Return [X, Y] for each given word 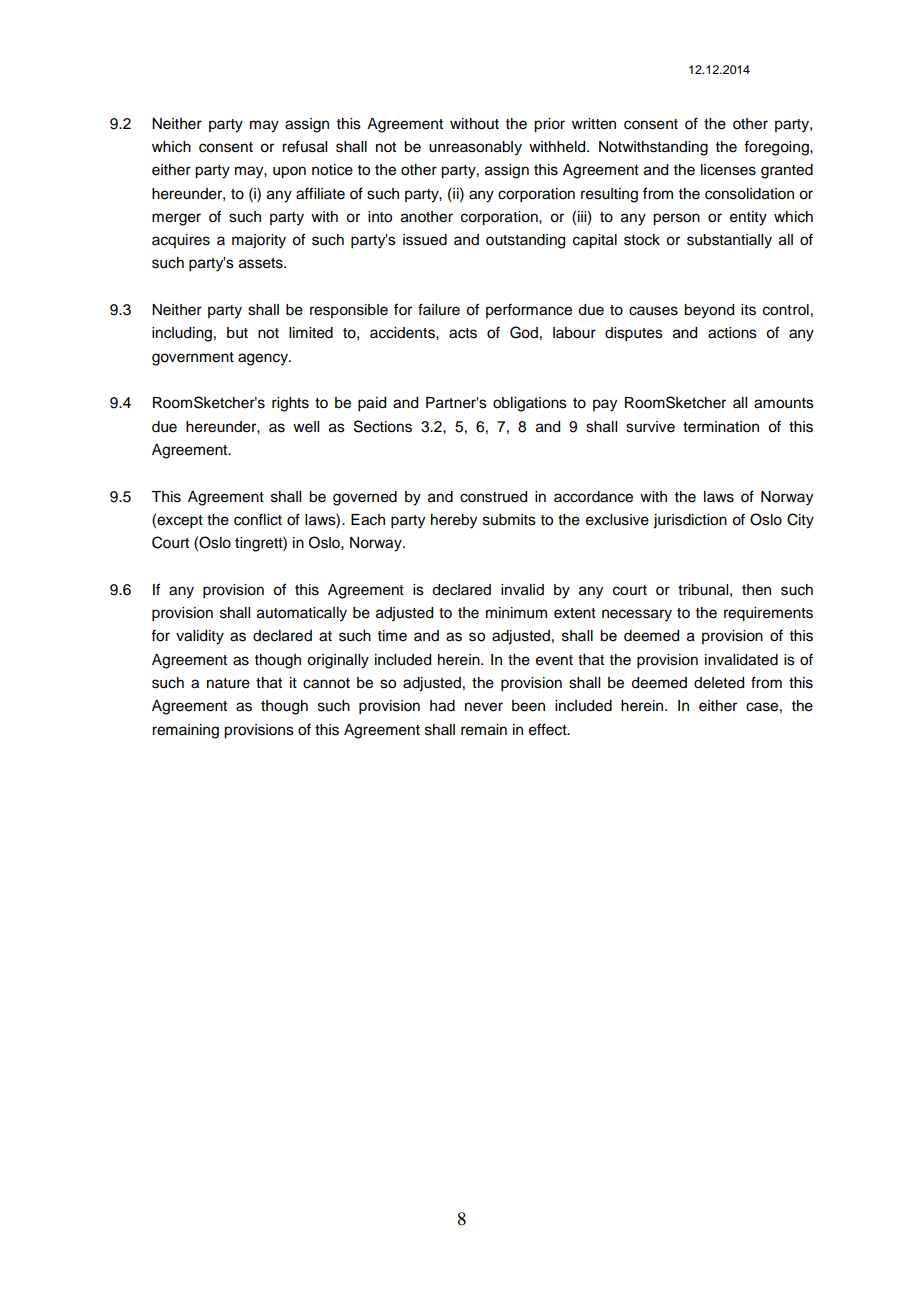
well [306, 427]
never [484, 707]
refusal [304, 146]
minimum [516, 613]
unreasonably [475, 148]
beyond [709, 311]
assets [262, 263]
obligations [530, 404]
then [756, 590]
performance [529, 310]
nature [228, 683]
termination [721, 427]
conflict [258, 519]
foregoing [777, 148]
